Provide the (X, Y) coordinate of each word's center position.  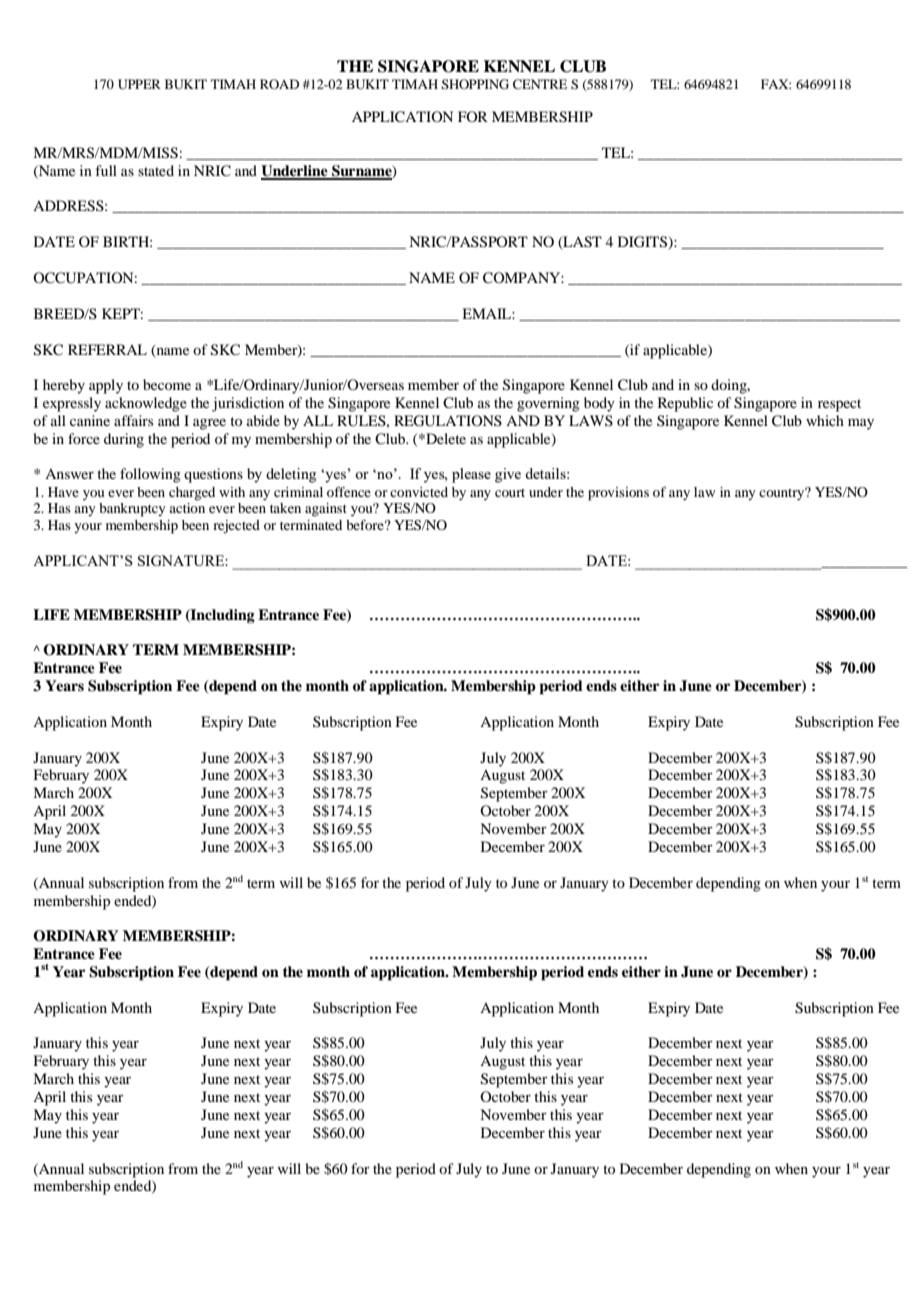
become (167, 384)
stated (156, 170)
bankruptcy (132, 510)
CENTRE (540, 84)
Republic (685, 404)
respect (839, 405)
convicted (419, 492)
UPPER (139, 84)
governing (548, 404)
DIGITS (644, 243)
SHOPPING (475, 84)
